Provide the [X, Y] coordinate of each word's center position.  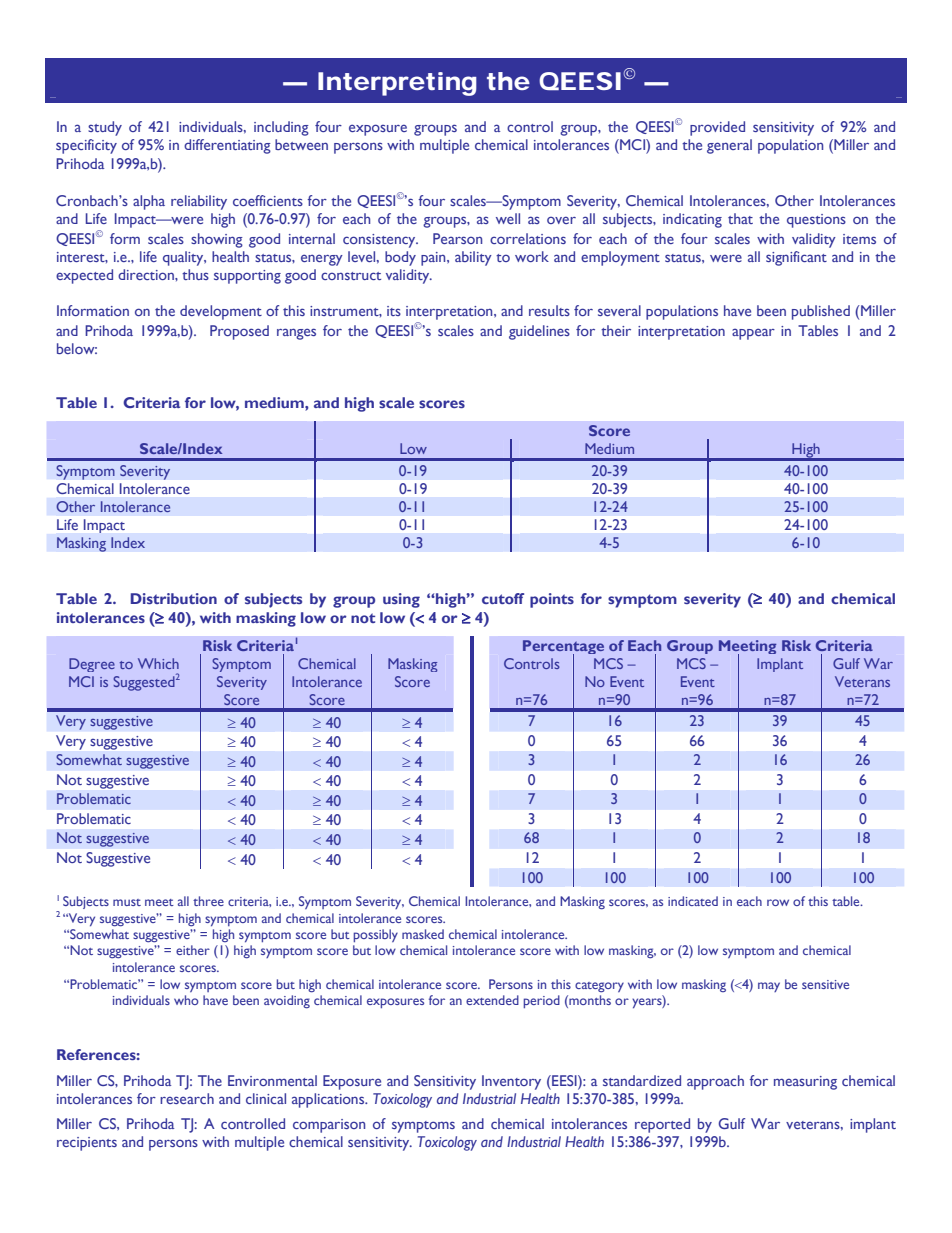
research [187, 1098]
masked [423, 934]
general [729, 146]
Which [158, 663]
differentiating [227, 146]
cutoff [503, 598]
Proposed [239, 332]
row [778, 902]
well [508, 218]
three [208, 901]
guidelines [539, 332]
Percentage [563, 648]
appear [753, 334]
